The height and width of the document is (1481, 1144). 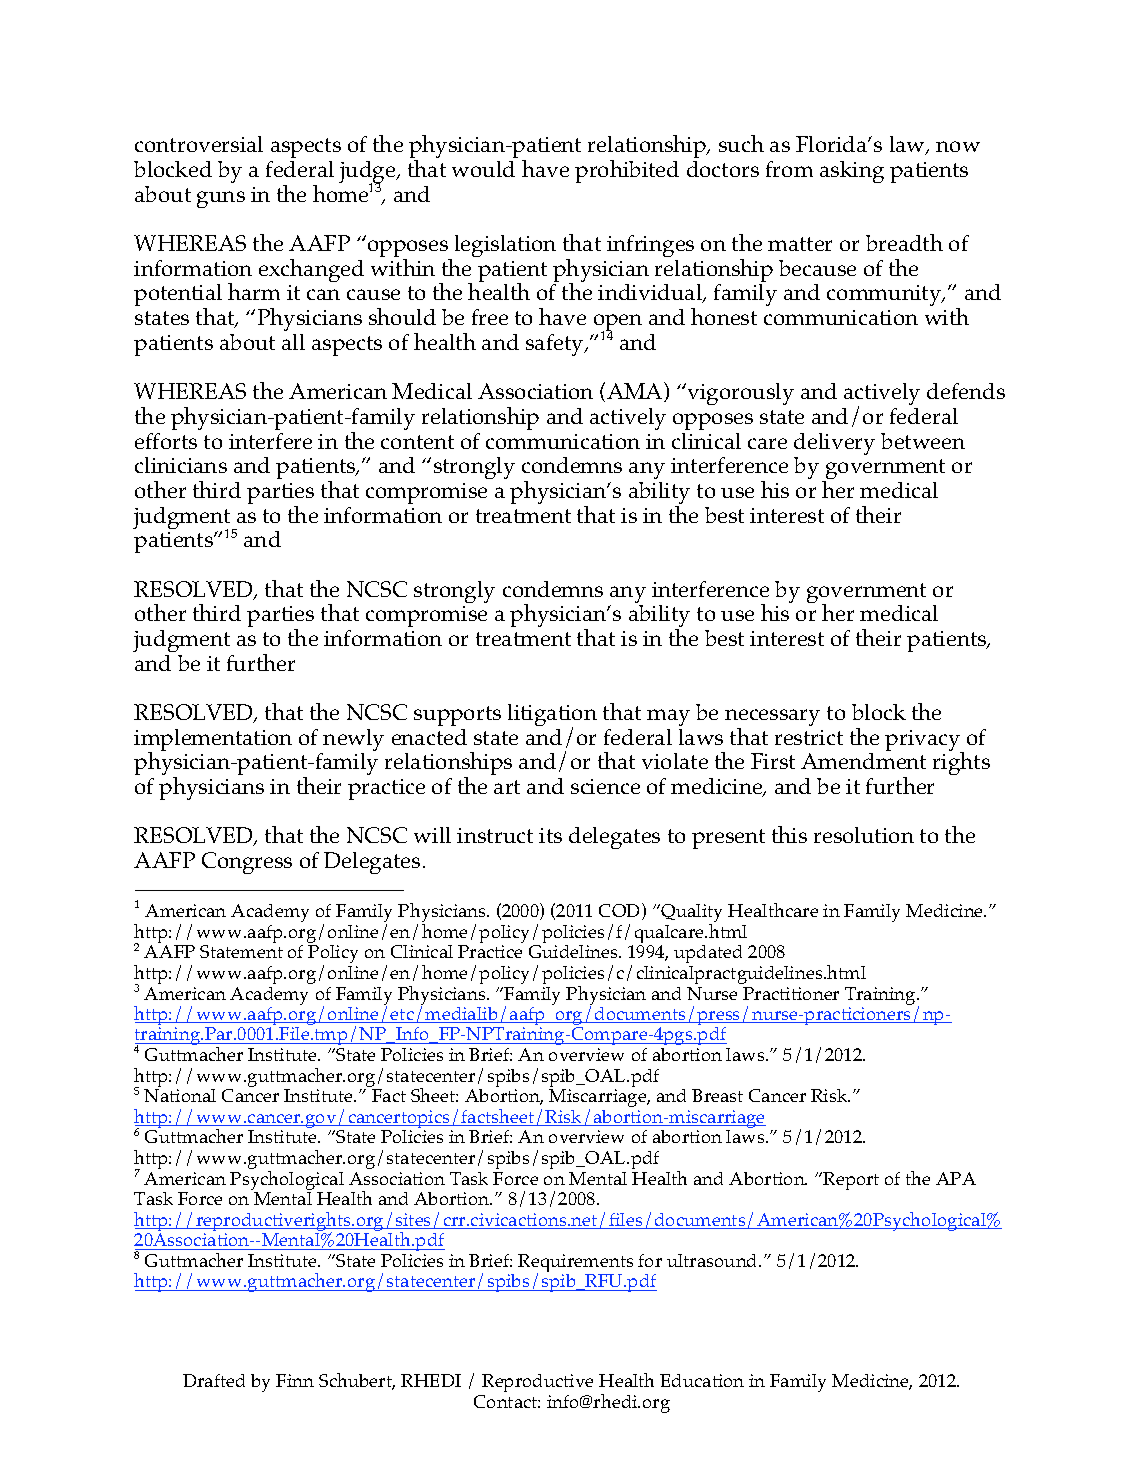 I want to click on science, so click(x=605, y=786).
